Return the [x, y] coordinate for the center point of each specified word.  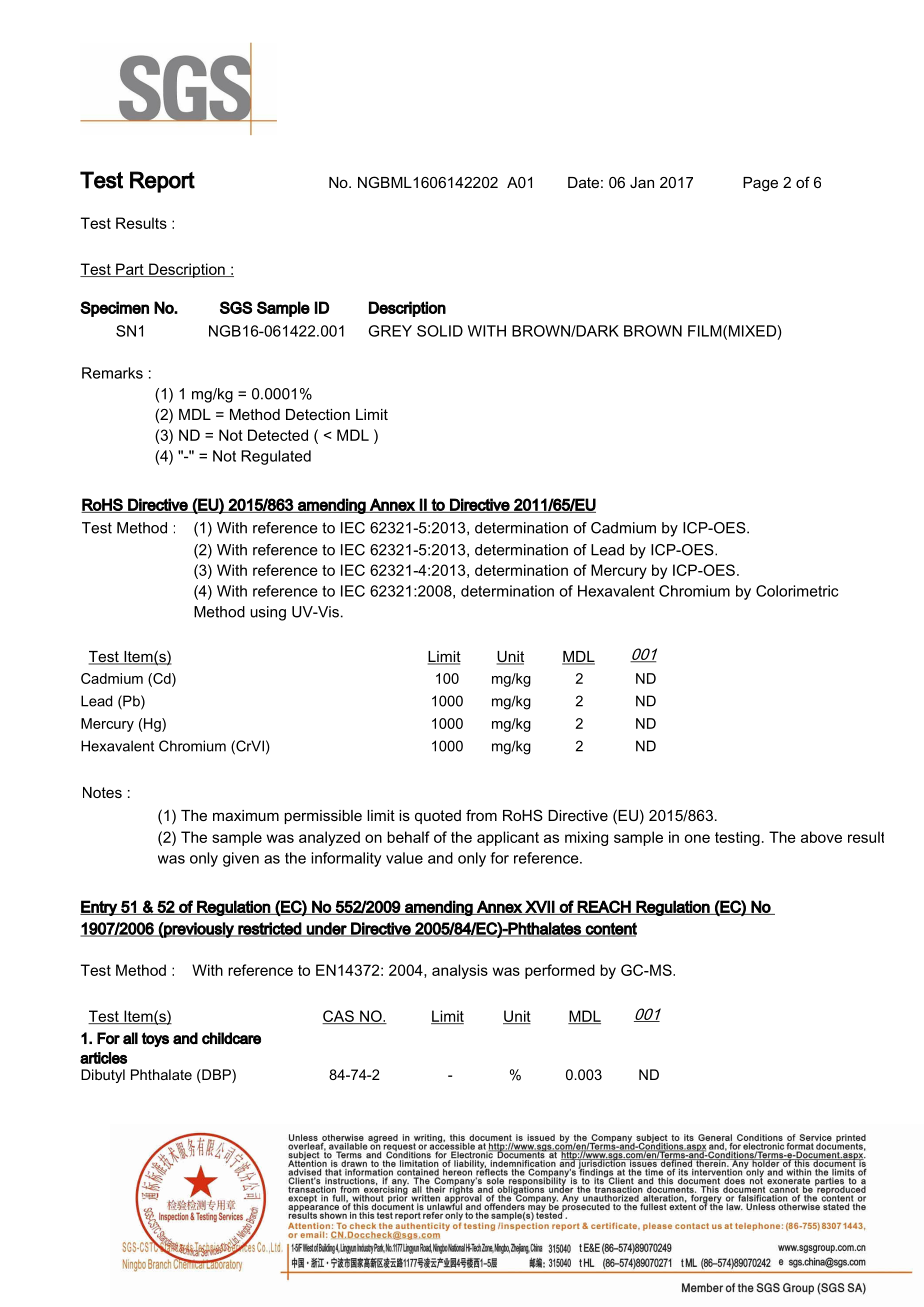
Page [760, 184]
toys [155, 1039]
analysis [460, 971]
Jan [642, 182]
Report [162, 182]
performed [560, 971]
